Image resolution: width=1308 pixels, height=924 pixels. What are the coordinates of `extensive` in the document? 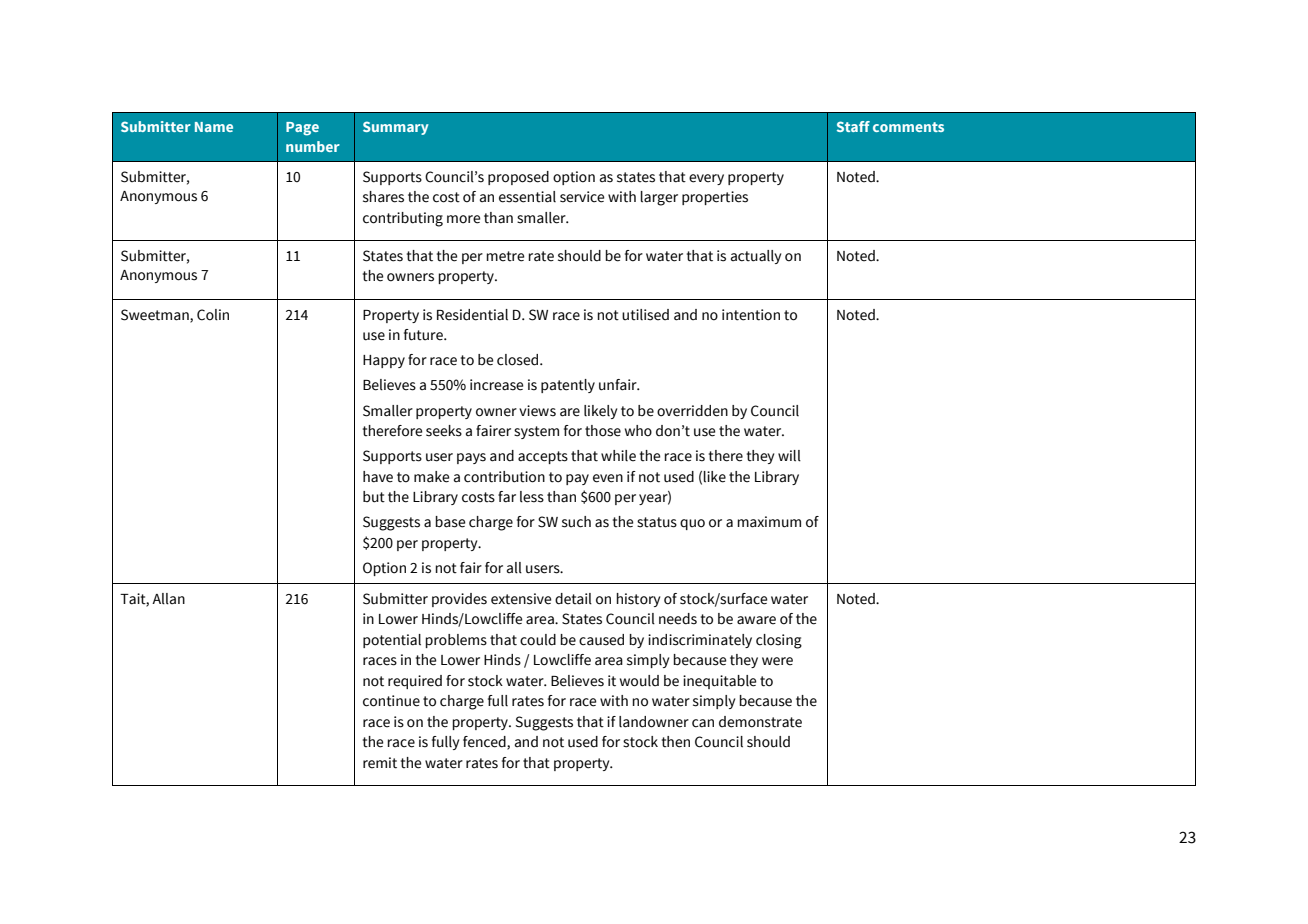 It's located at (521, 599).
